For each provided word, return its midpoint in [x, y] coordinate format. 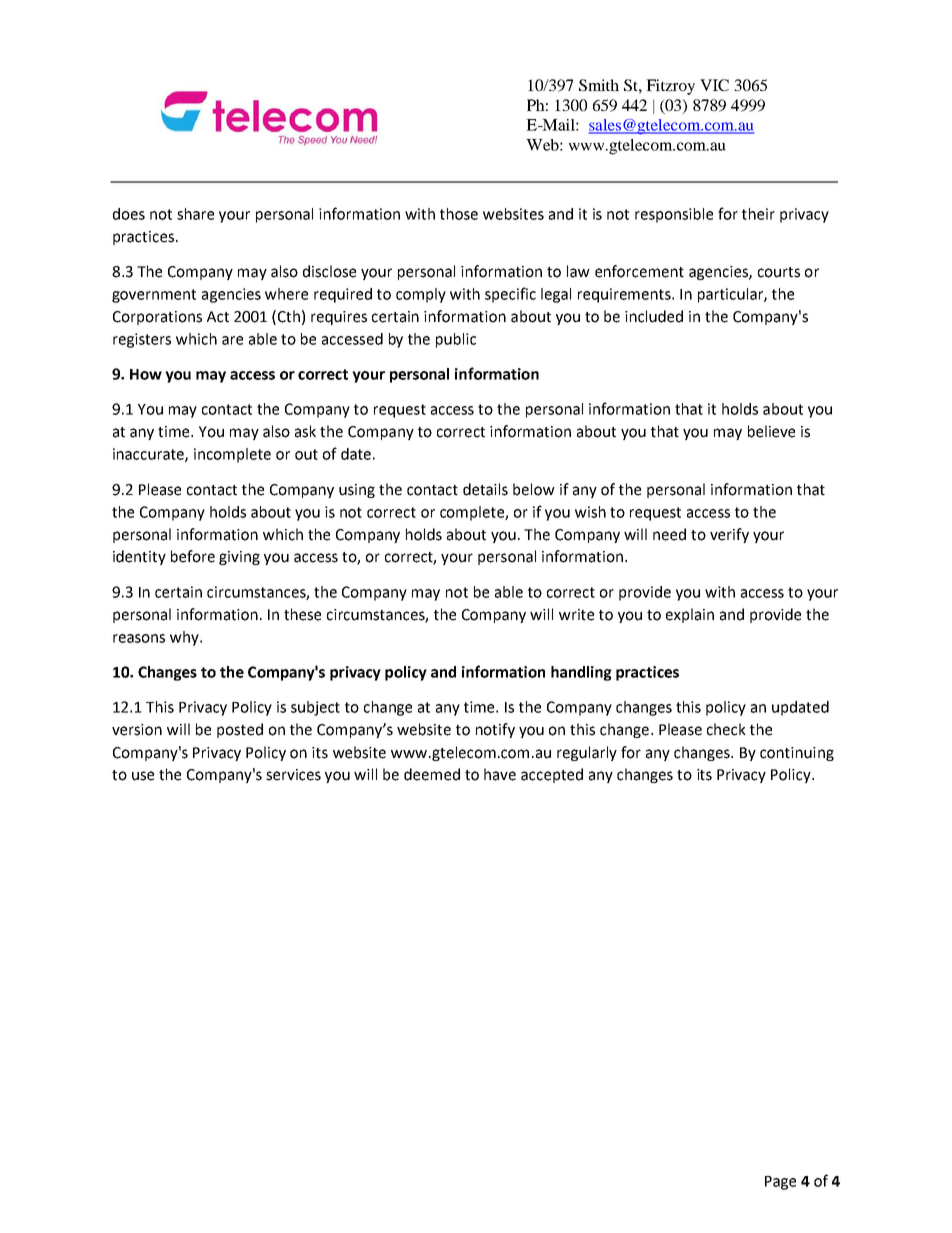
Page [780, 1183]
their [758, 214]
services [293, 775]
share [195, 214]
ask [305, 431]
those [459, 214]
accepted [552, 775]
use [143, 776]
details [485, 489]
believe [771, 431]
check [726, 729]
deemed [432, 774]
